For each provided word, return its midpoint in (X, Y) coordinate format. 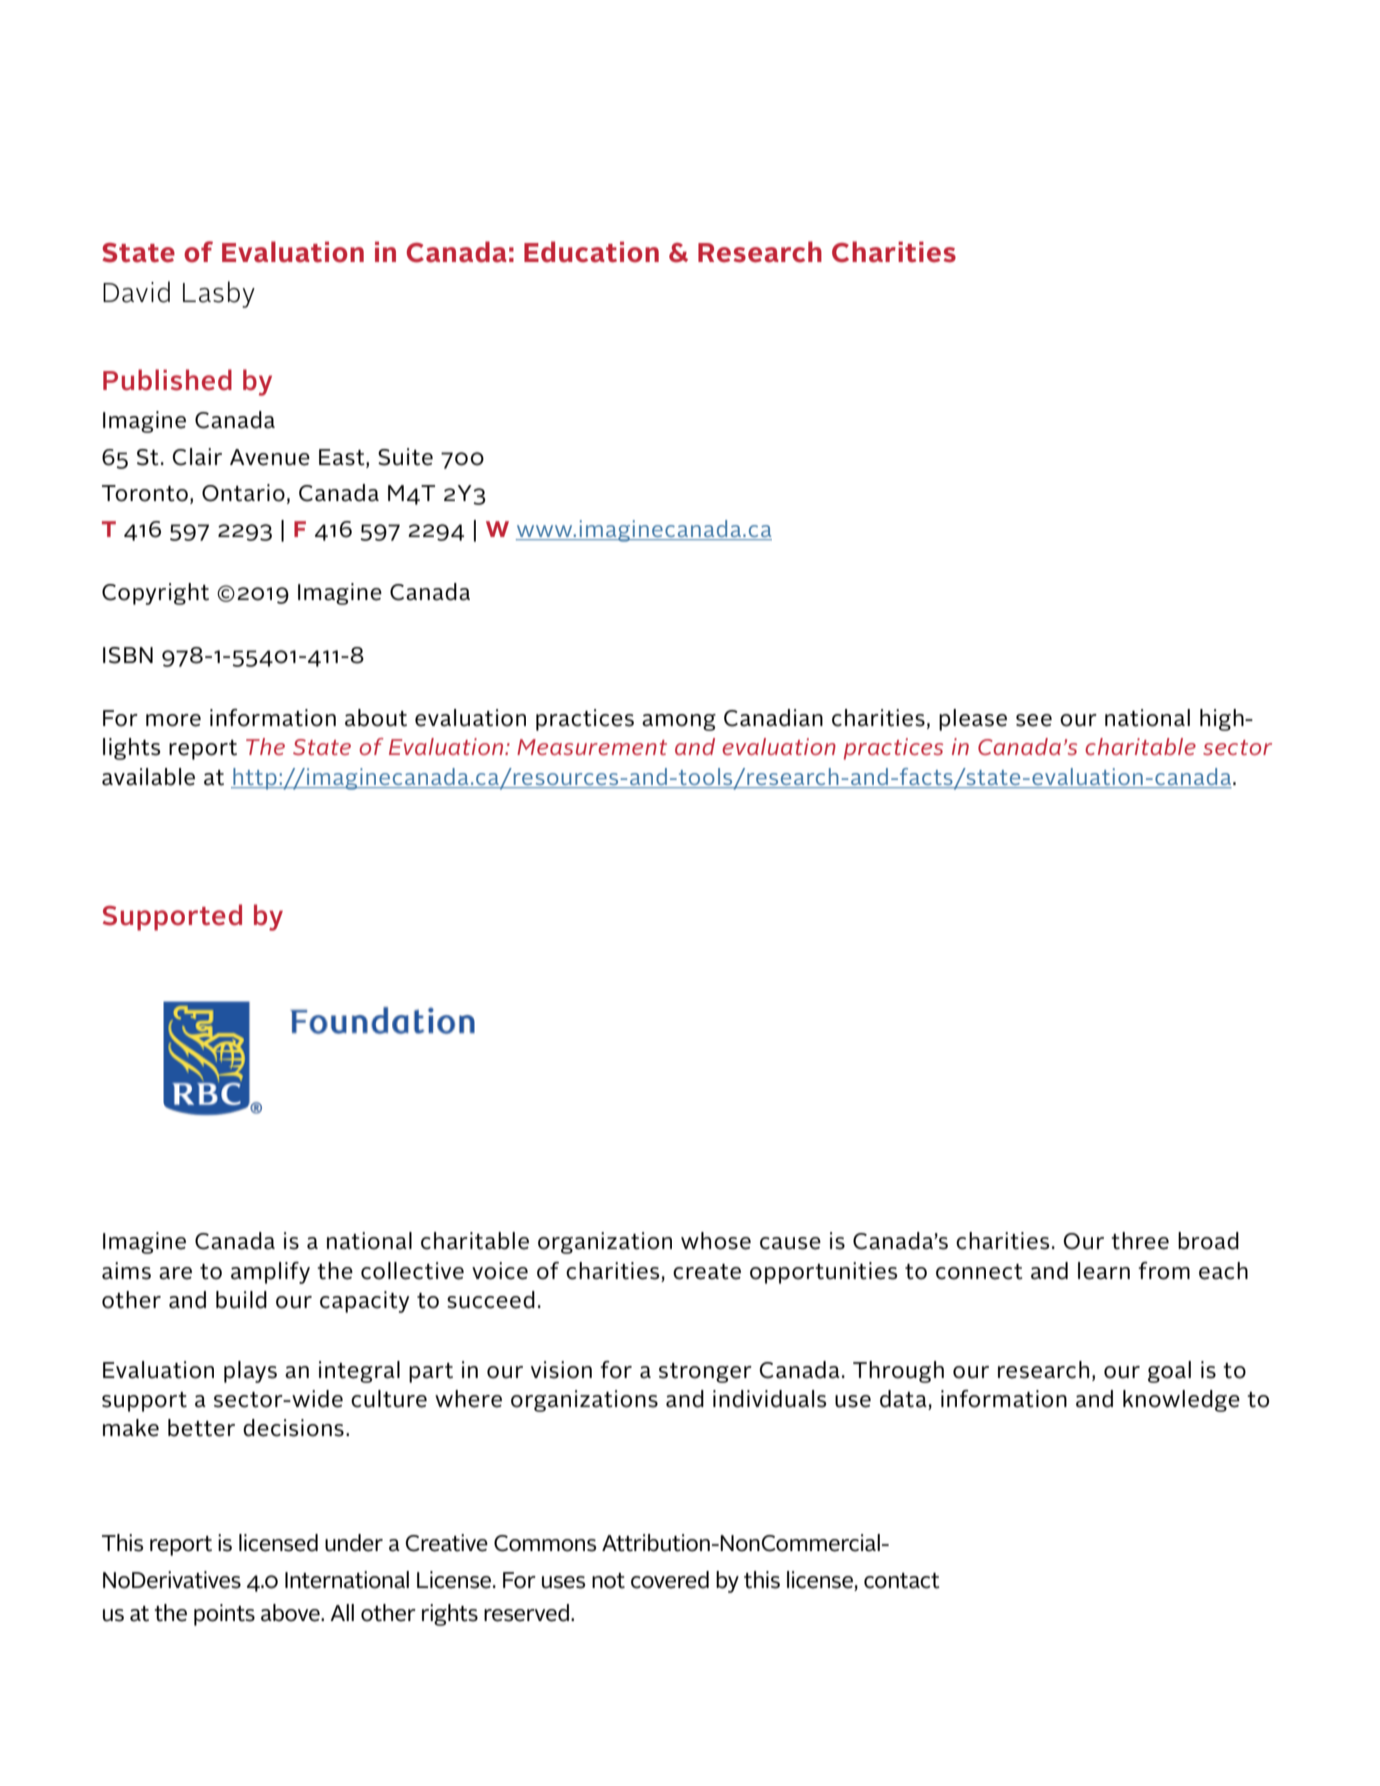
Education (591, 252)
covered (670, 1580)
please (973, 720)
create (707, 1272)
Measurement (592, 747)
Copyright (155, 594)
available (148, 777)
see (1034, 720)
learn (1104, 1271)
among (679, 722)
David (136, 292)
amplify (270, 1273)
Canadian (773, 718)
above (291, 1613)
